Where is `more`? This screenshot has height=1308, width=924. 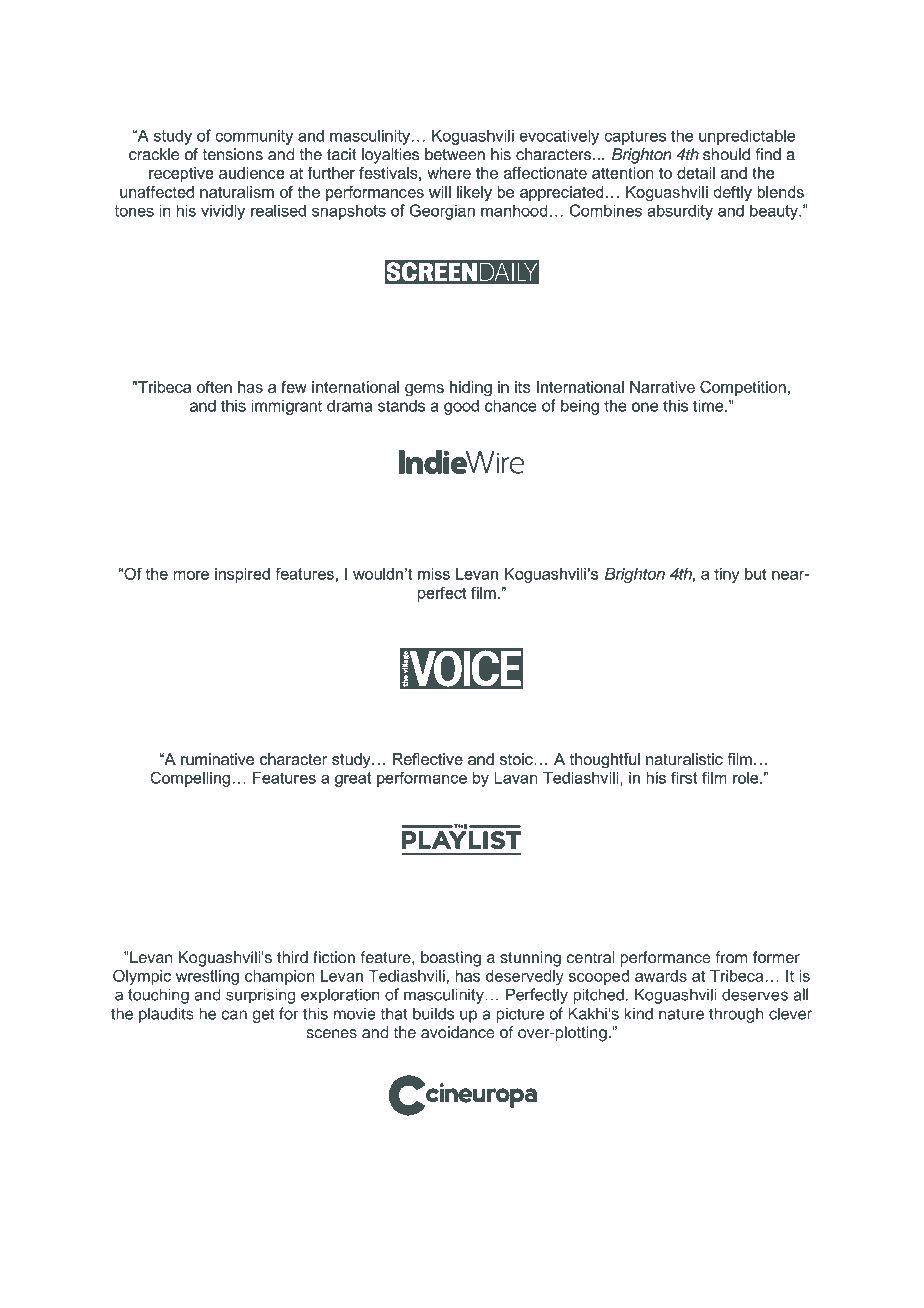 more is located at coordinates (191, 575).
